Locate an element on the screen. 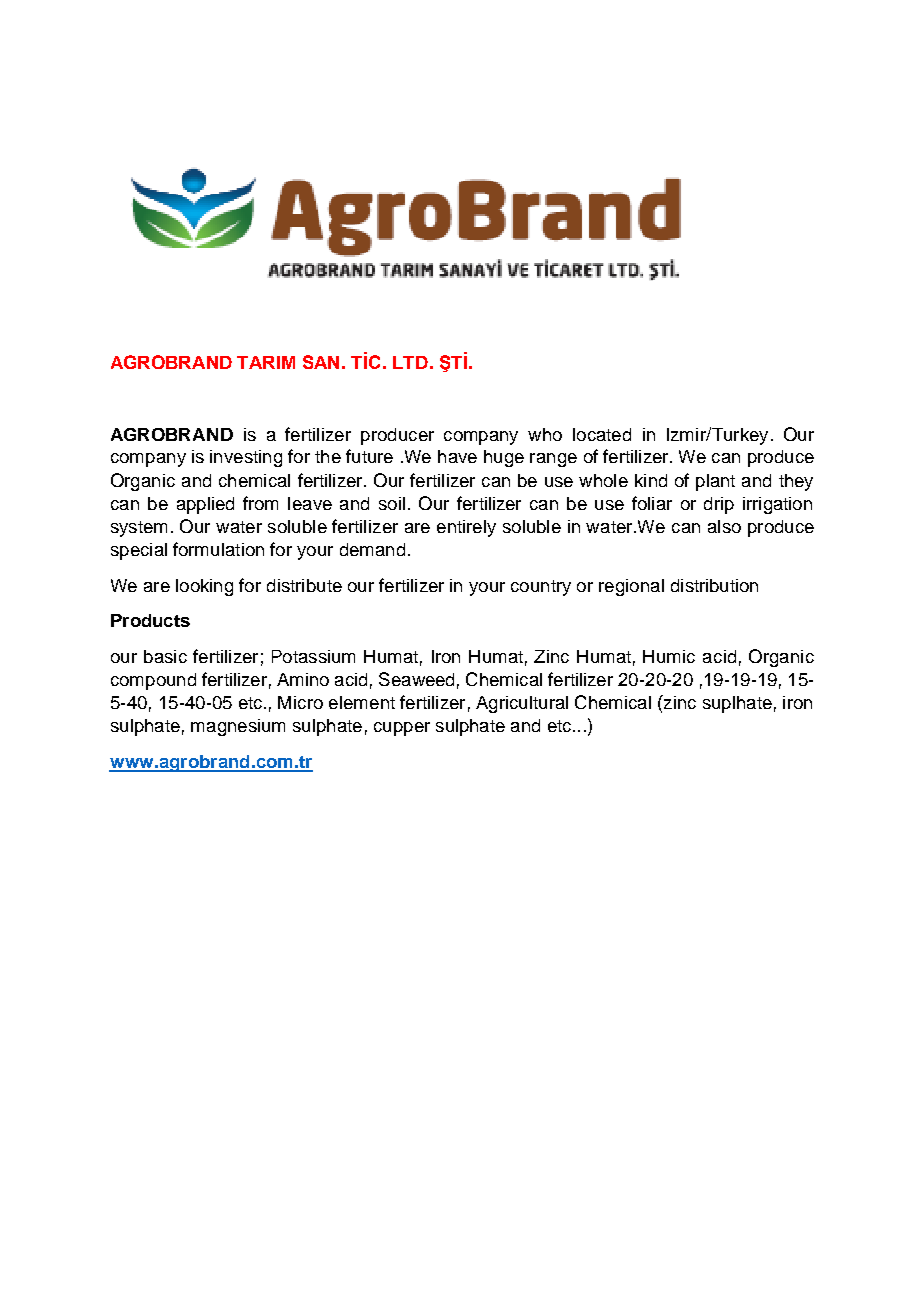 Image resolution: width=924 pixels, height=1308 pixels. country is located at coordinates (541, 588).
